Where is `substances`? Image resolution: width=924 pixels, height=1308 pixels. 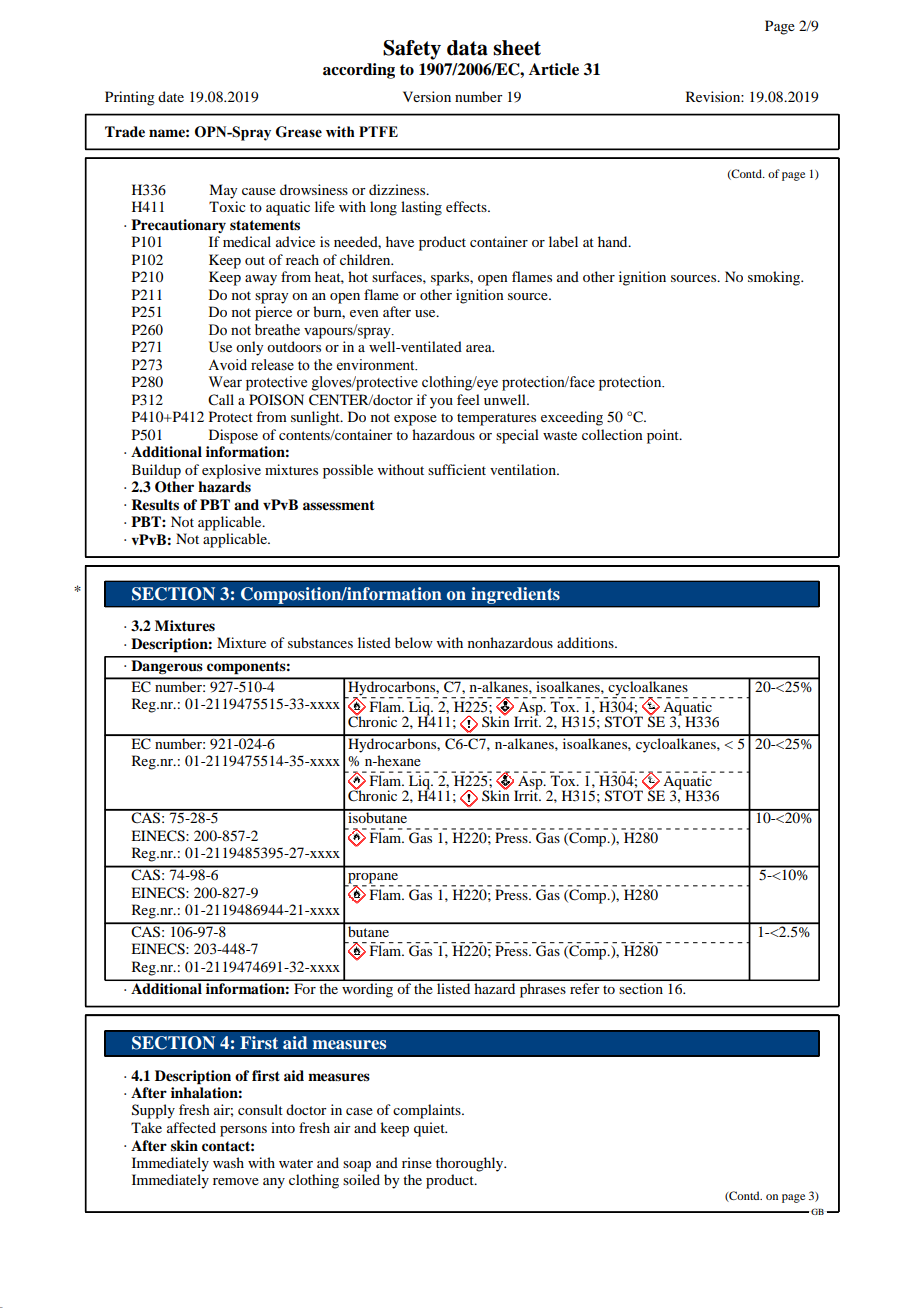
substances is located at coordinates (320, 642).
